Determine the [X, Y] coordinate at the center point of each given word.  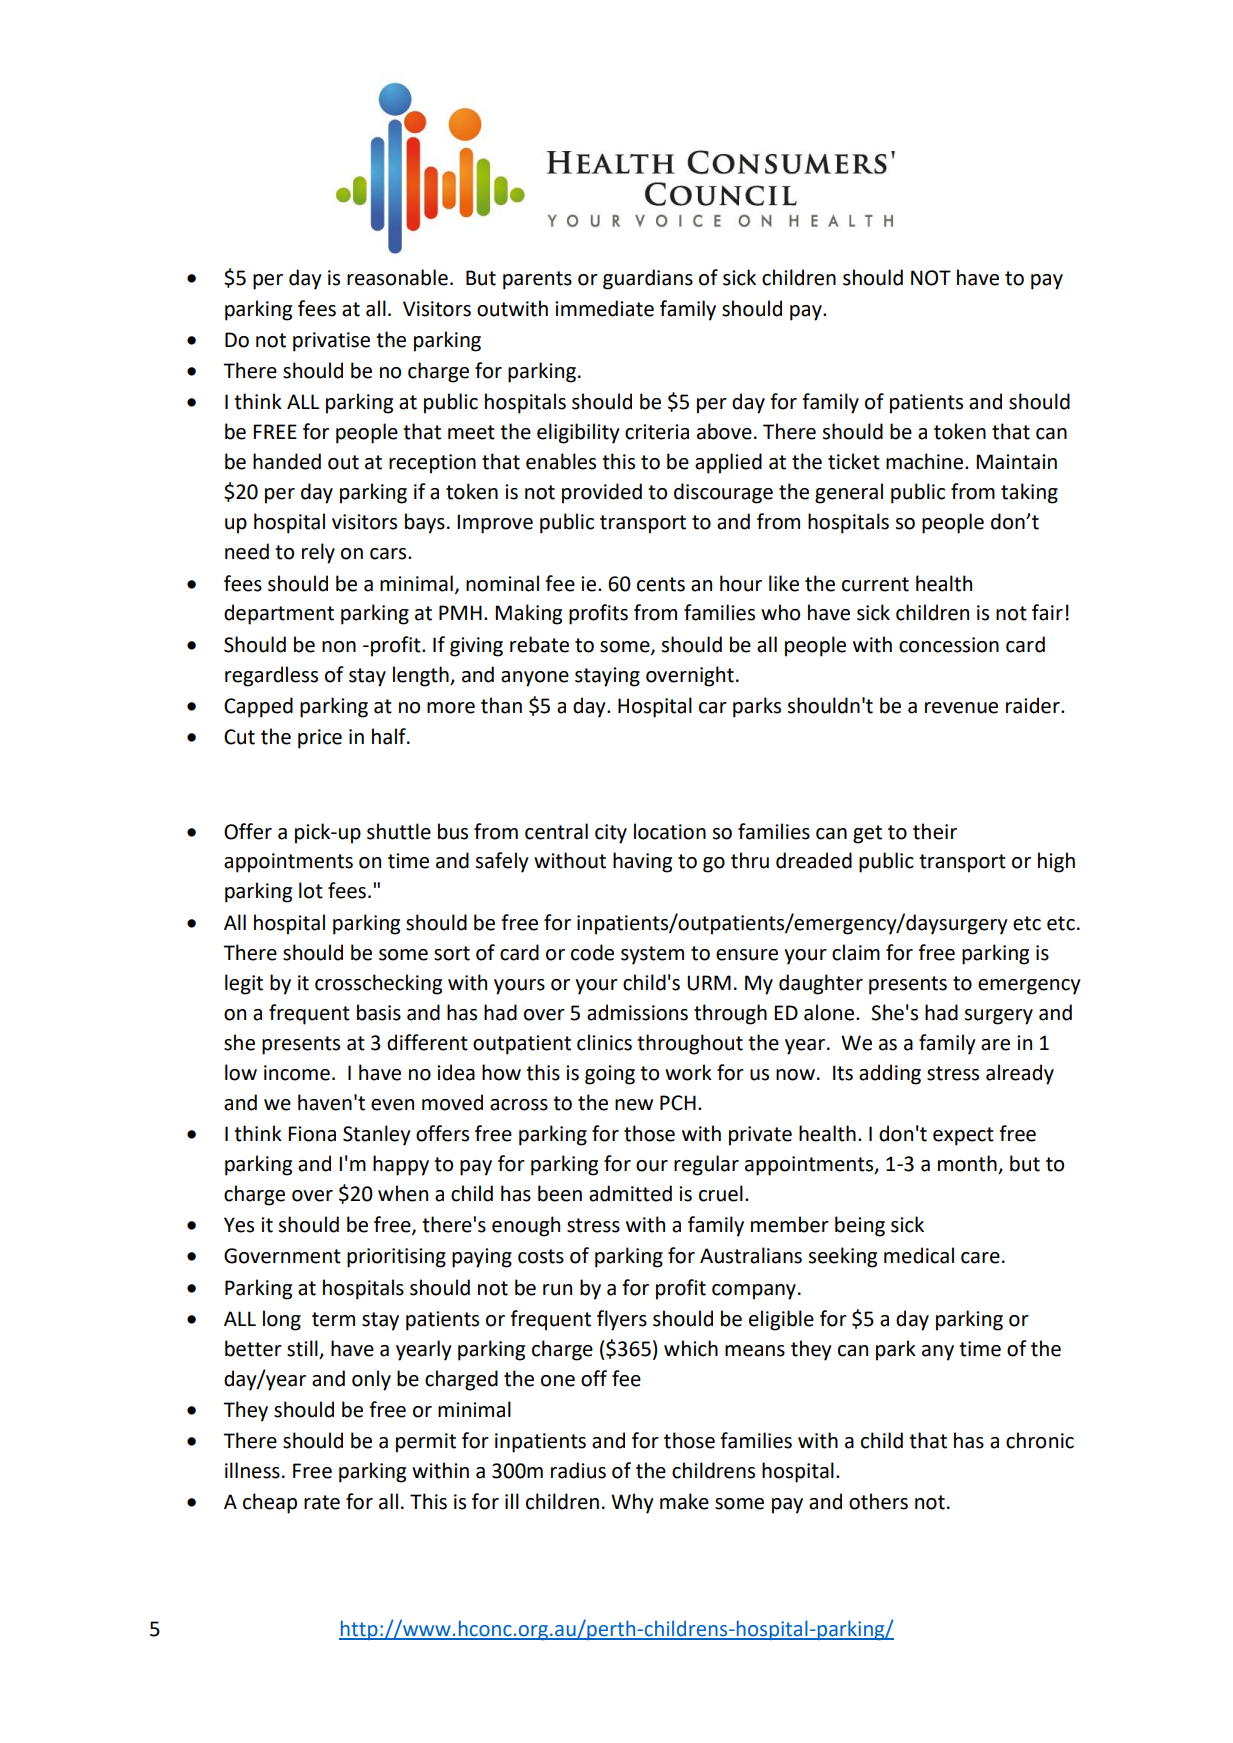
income [297, 1073]
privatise [331, 342]
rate [322, 1502]
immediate [604, 308]
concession [949, 645]
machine [926, 461]
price [320, 739]
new [634, 1105]
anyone [535, 679]
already [1020, 1074]
